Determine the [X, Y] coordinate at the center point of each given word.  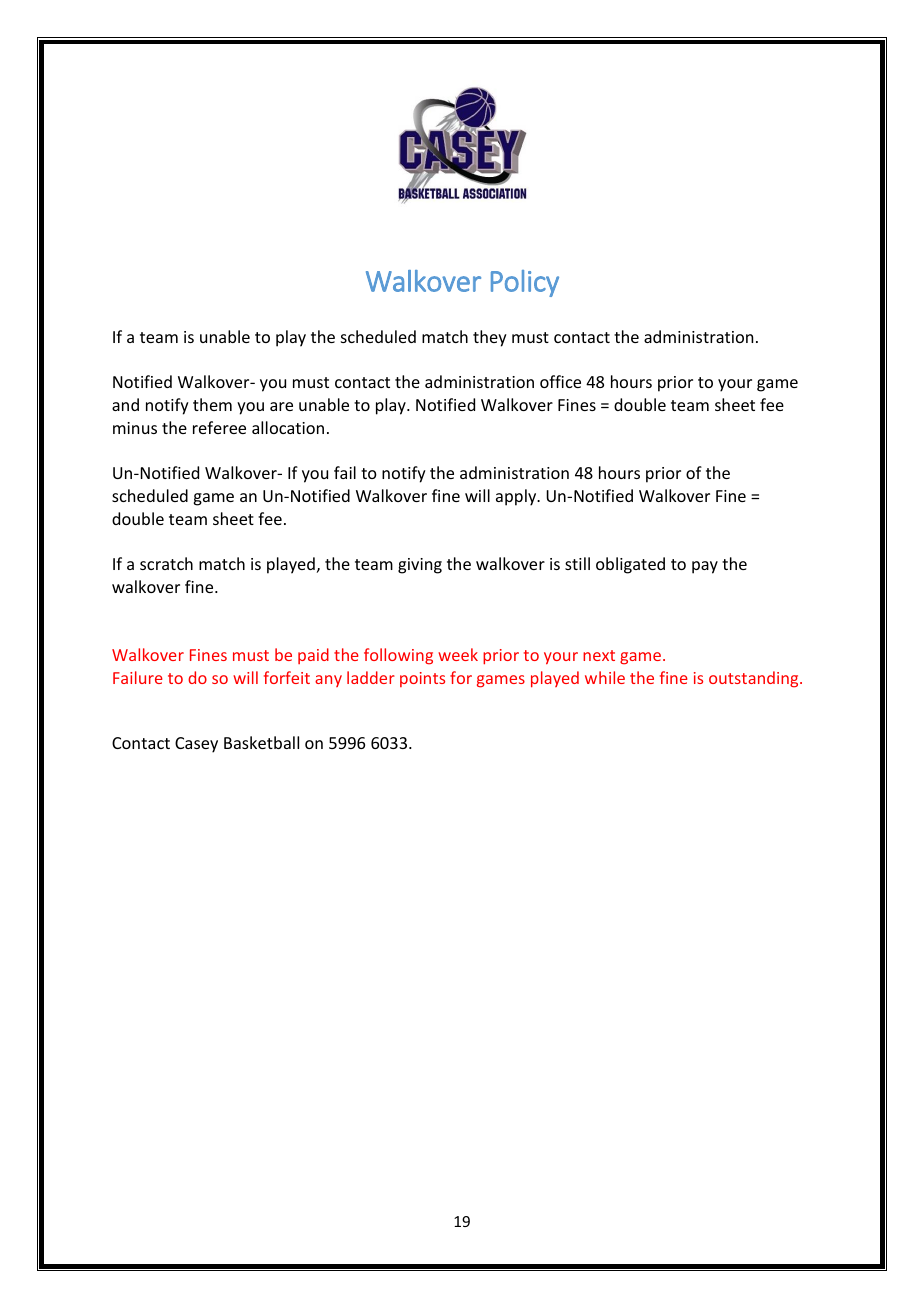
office [560, 381]
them [212, 404]
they [490, 338]
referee [219, 427]
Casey [196, 745]
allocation [288, 427]
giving [420, 566]
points [422, 679]
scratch [166, 563]
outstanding [755, 679]
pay [705, 567]
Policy [525, 283]
